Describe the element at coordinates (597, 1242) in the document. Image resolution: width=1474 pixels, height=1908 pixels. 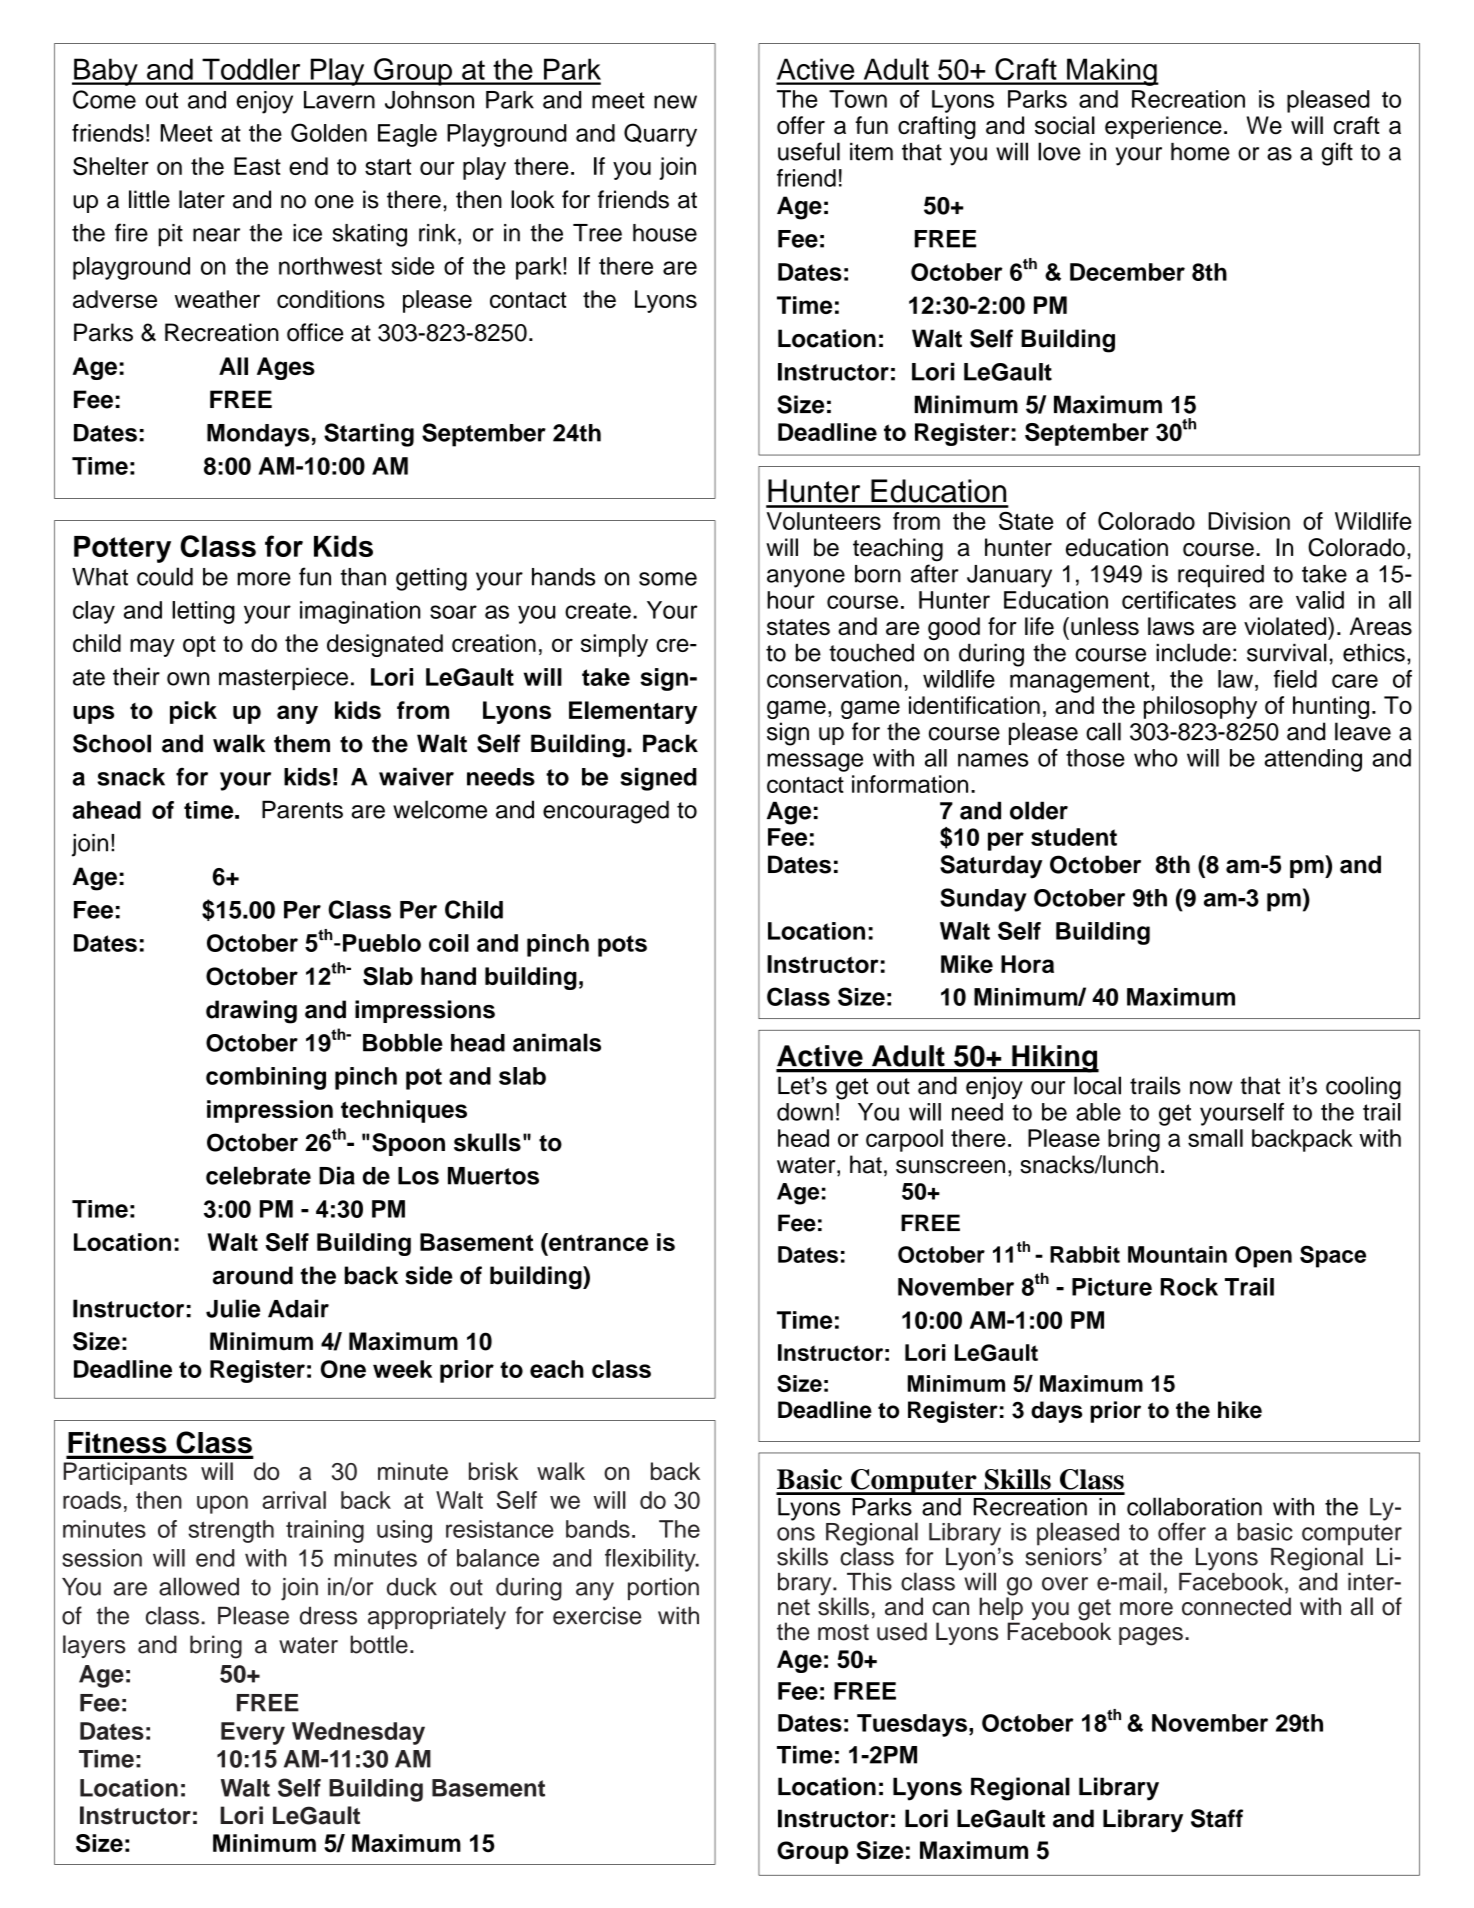
I see `entrance` at that location.
